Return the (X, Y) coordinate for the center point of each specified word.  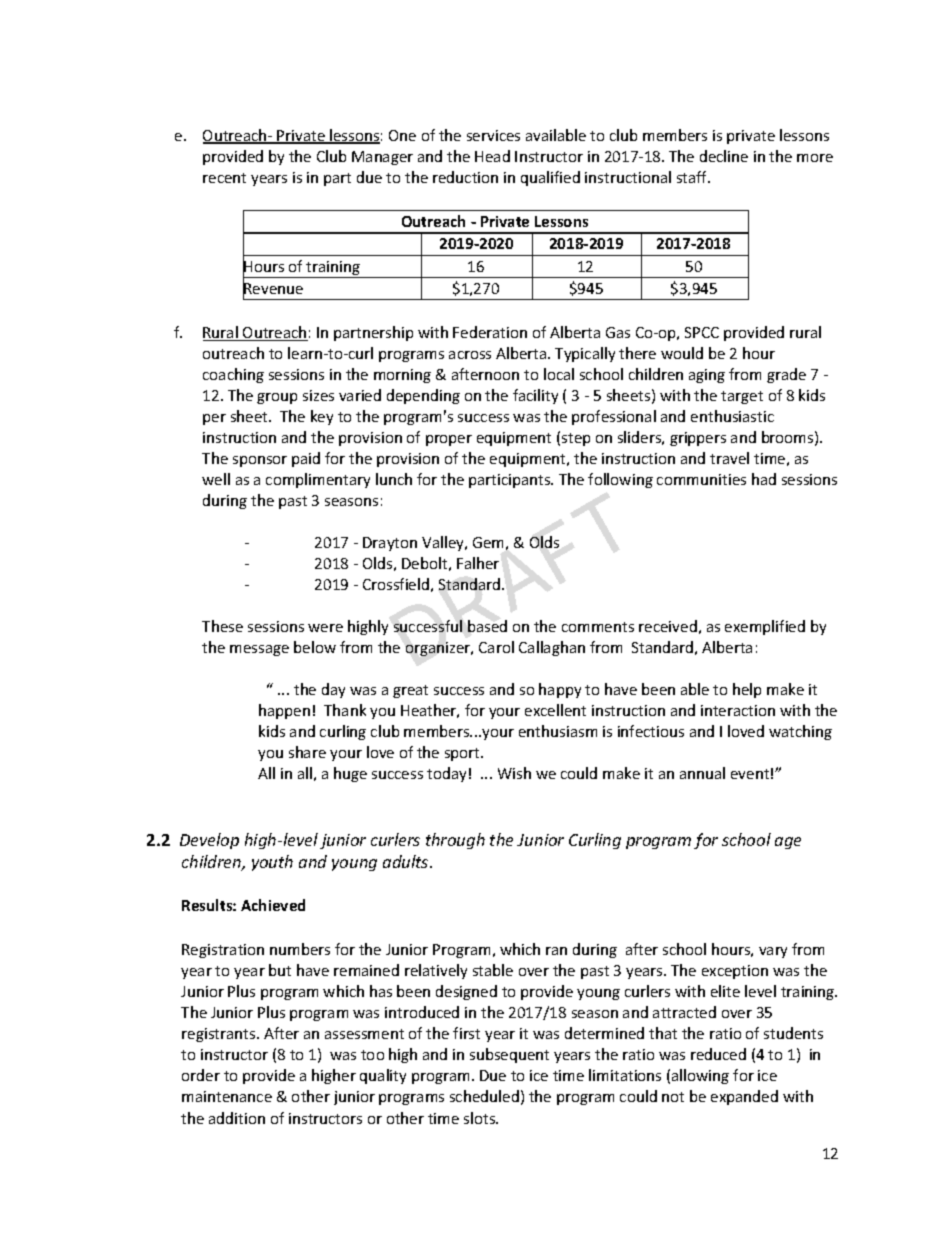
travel (729, 458)
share (307, 752)
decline (724, 156)
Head (492, 156)
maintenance (227, 1096)
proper (449, 440)
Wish (514, 773)
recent (224, 178)
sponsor (260, 461)
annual (702, 773)
